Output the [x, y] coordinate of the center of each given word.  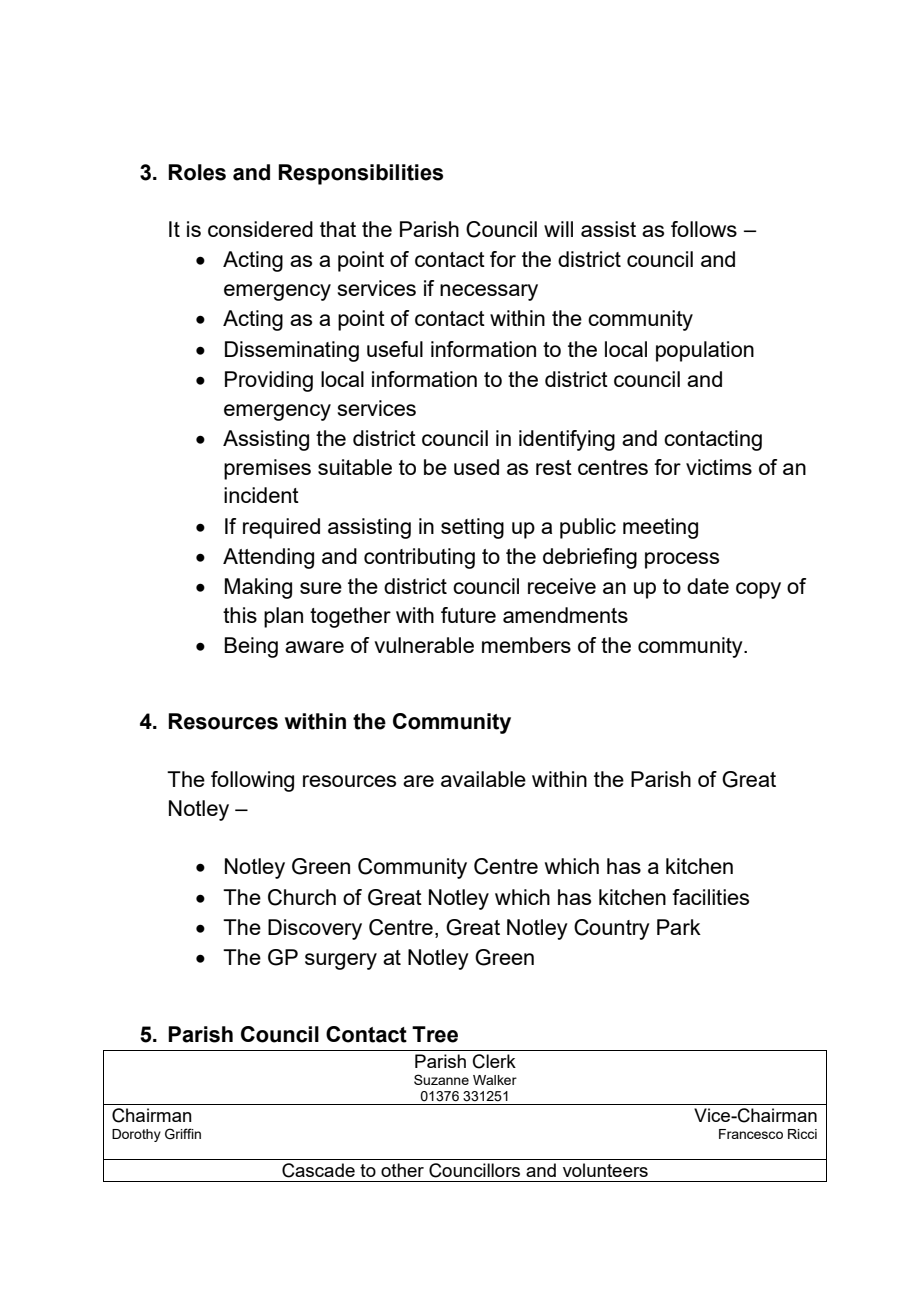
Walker [495, 1080]
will [558, 229]
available [483, 779]
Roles [197, 172]
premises [267, 469]
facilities [710, 897]
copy [758, 590]
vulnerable [424, 645]
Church [302, 897]
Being [251, 647]
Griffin [183, 1134]
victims [719, 467]
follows [704, 229]
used [476, 467]
